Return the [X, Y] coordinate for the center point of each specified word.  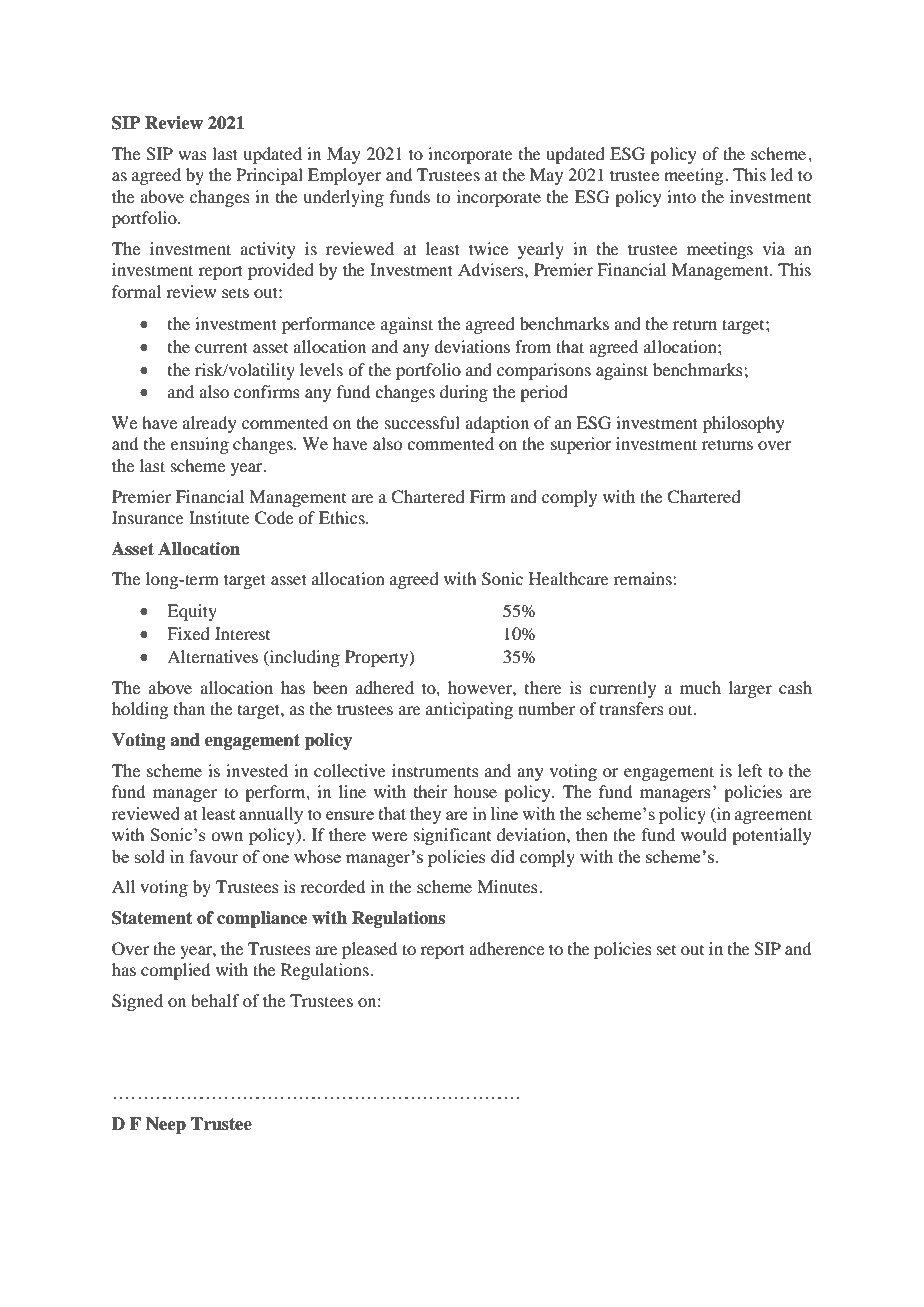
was [192, 155]
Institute [219, 517]
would [704, 834]
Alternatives [212, 656]
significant [452, 836]
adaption [497, 424]
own [227, 836]
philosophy [744, 424]
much [700, 687]
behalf [215, 1000]
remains [644, 578]
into [681, 196]
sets [235, 292]
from [533, 346]
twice [488, 248]
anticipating [469, 710]
